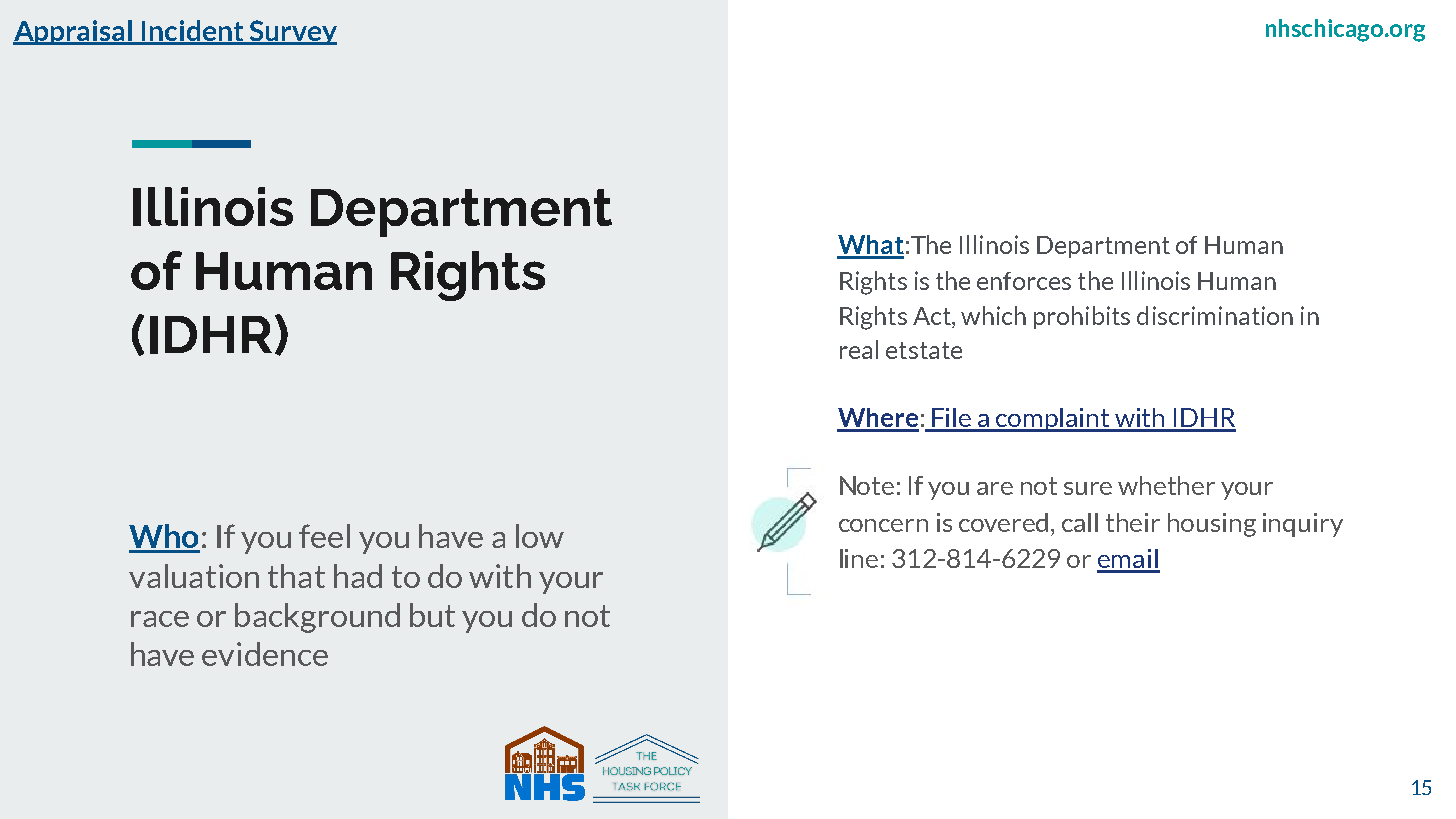 The image size is (1456, 819). I want to click on Appraisal, so click(74, 32).
